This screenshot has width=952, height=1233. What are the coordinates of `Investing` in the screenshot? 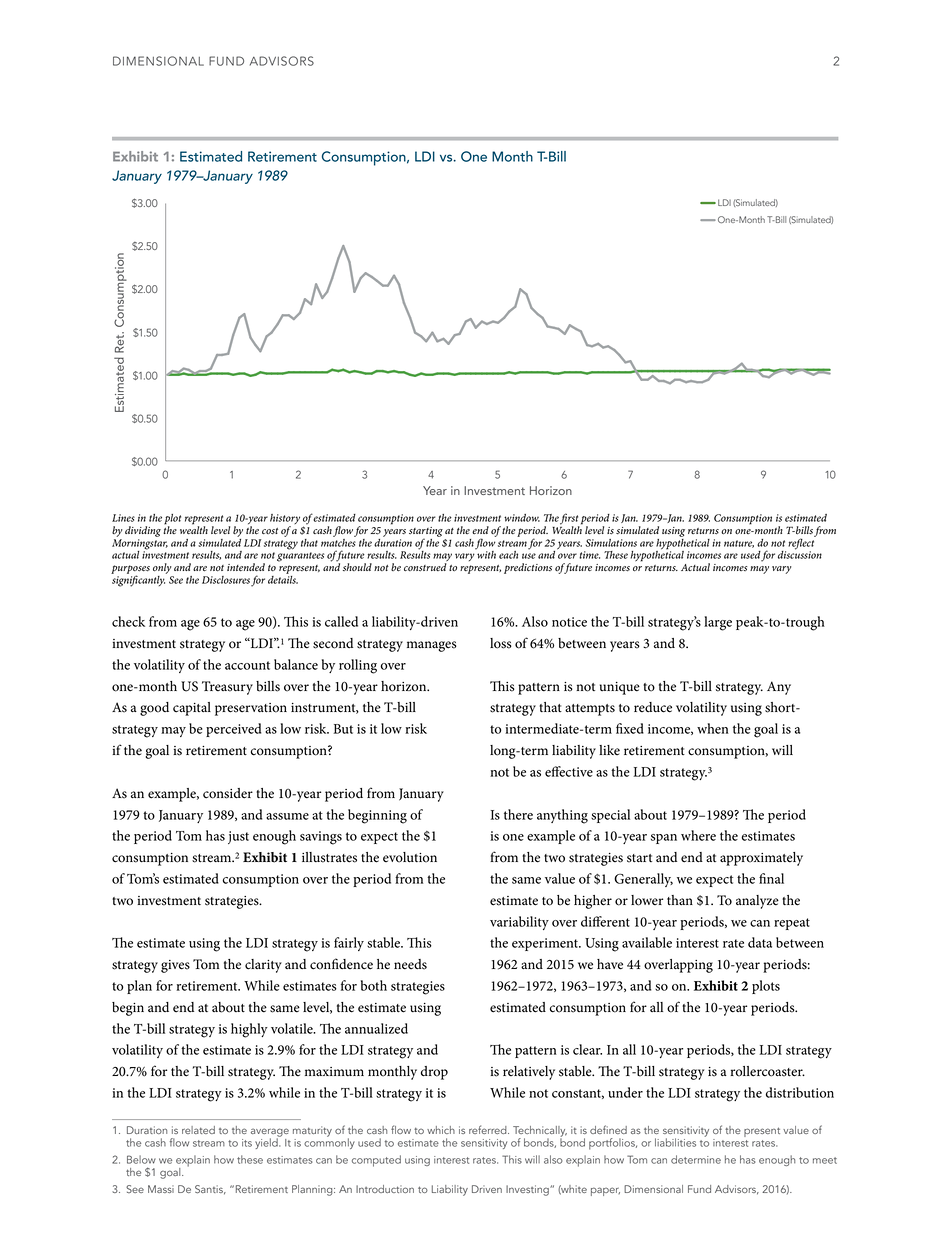 It's located at (528, 1190).
